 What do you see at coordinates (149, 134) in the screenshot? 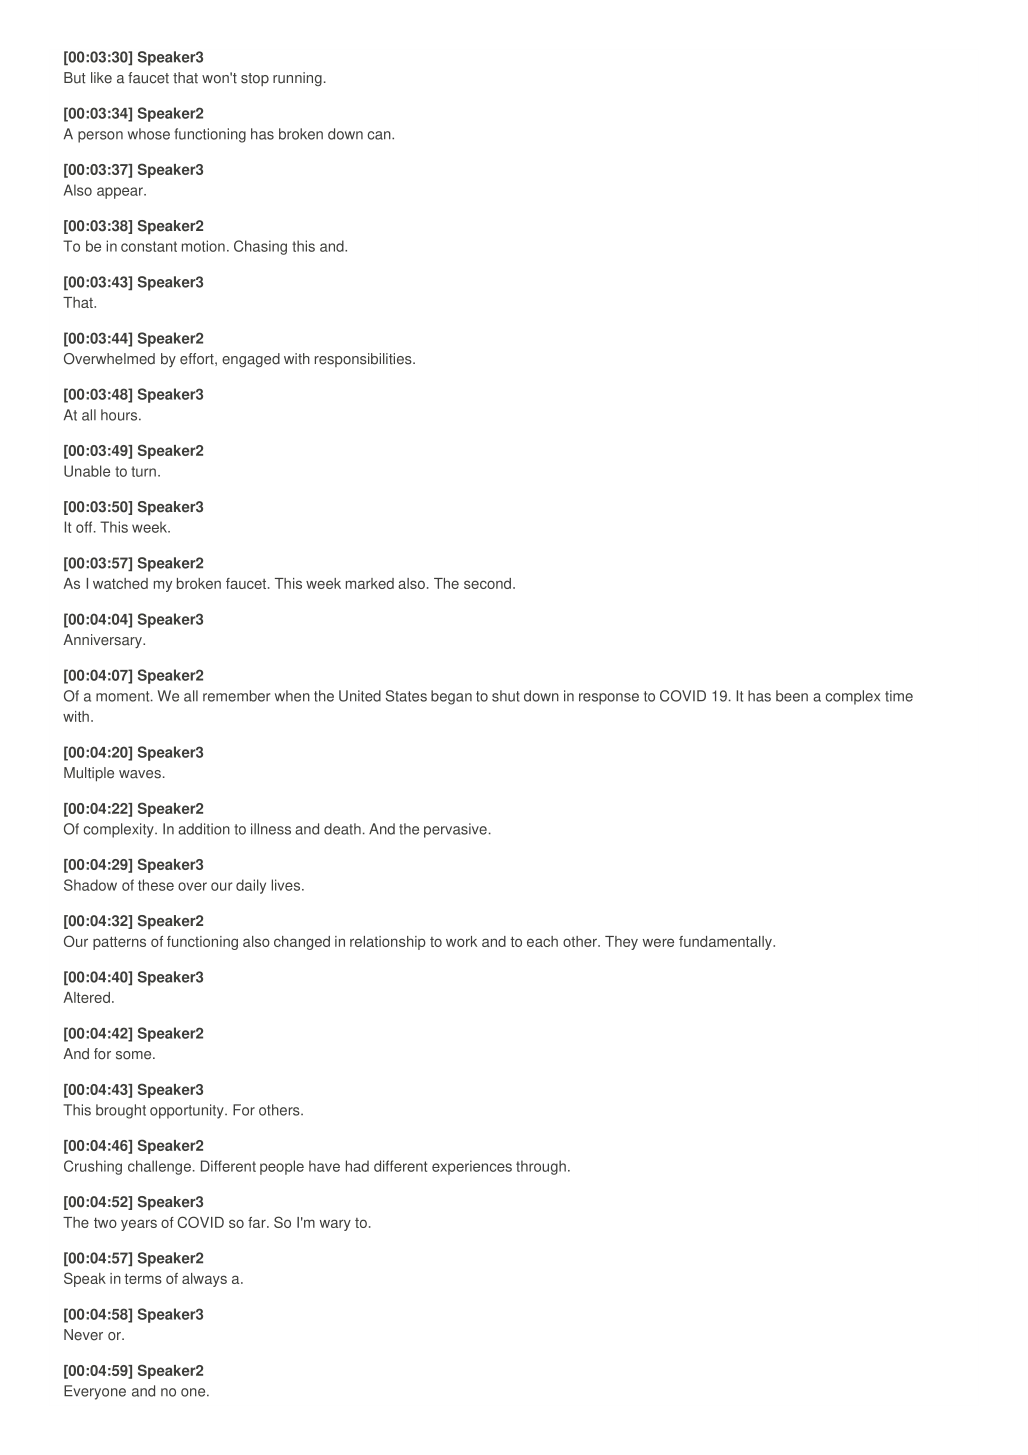
I see `whose` at bounding box center [149, 134].
